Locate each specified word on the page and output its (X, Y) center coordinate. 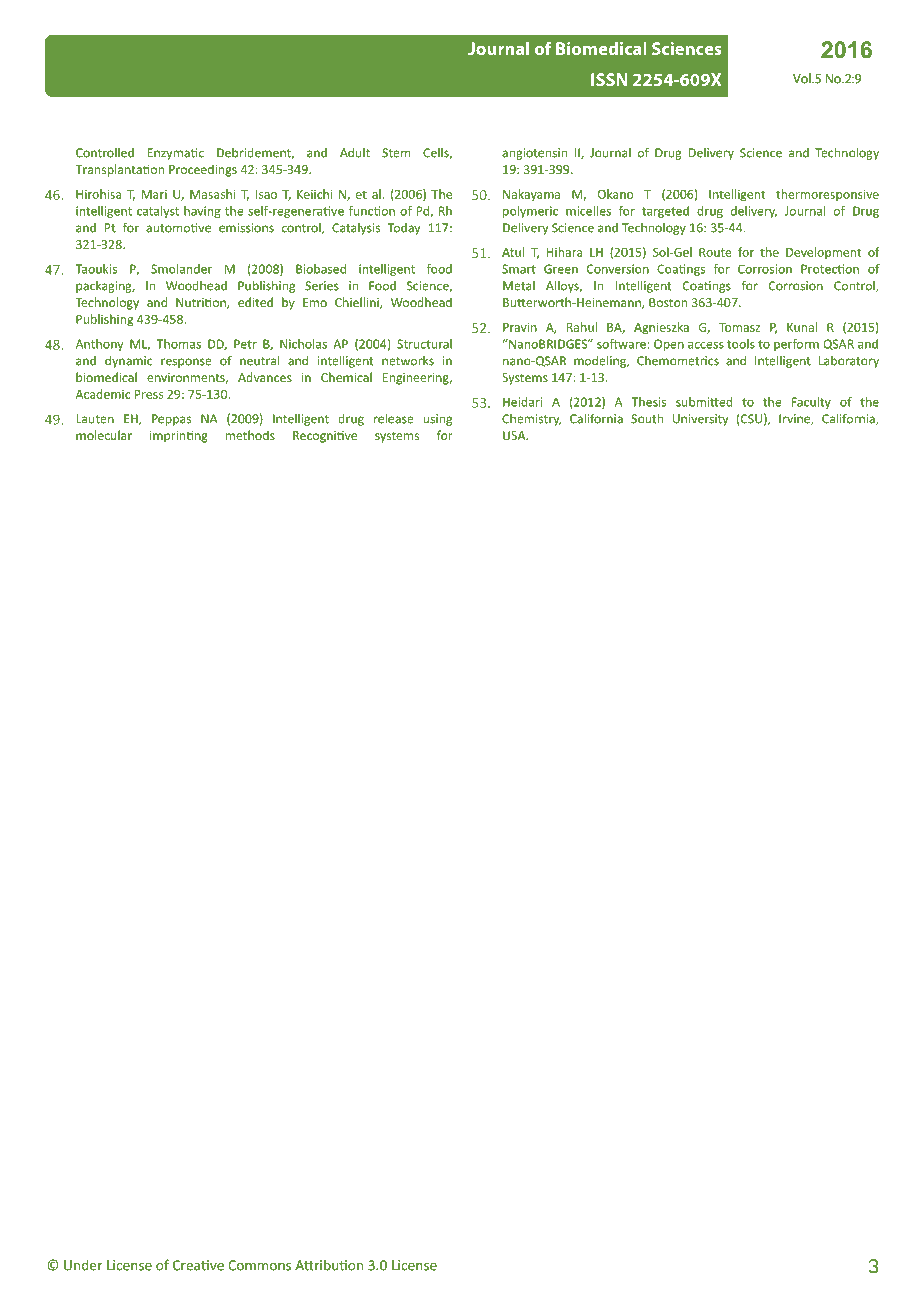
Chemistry (531, 420)
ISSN (609, 79)
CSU (750, 420)
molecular (104, 435)
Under (83, 1265)
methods (250, 435)
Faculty (811, 403)
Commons (259, 1265)
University (700, 420)
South (647, 418)
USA (515, 435)
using (437, 420)
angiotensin (534, 154)
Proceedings (203, 170)
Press (149, 394)
